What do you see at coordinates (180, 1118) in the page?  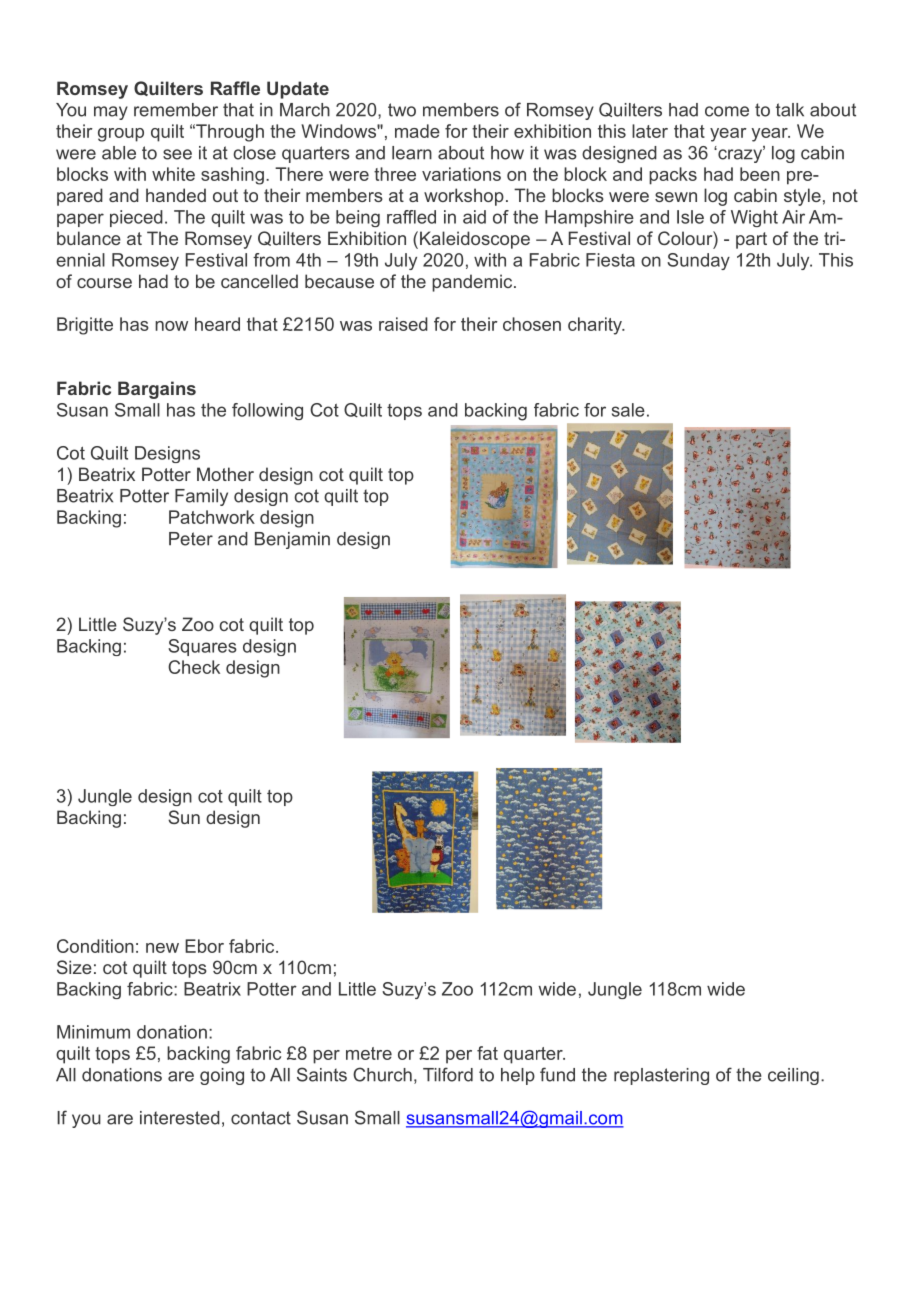 I see `interested` at bounding box center [180, 1118].
